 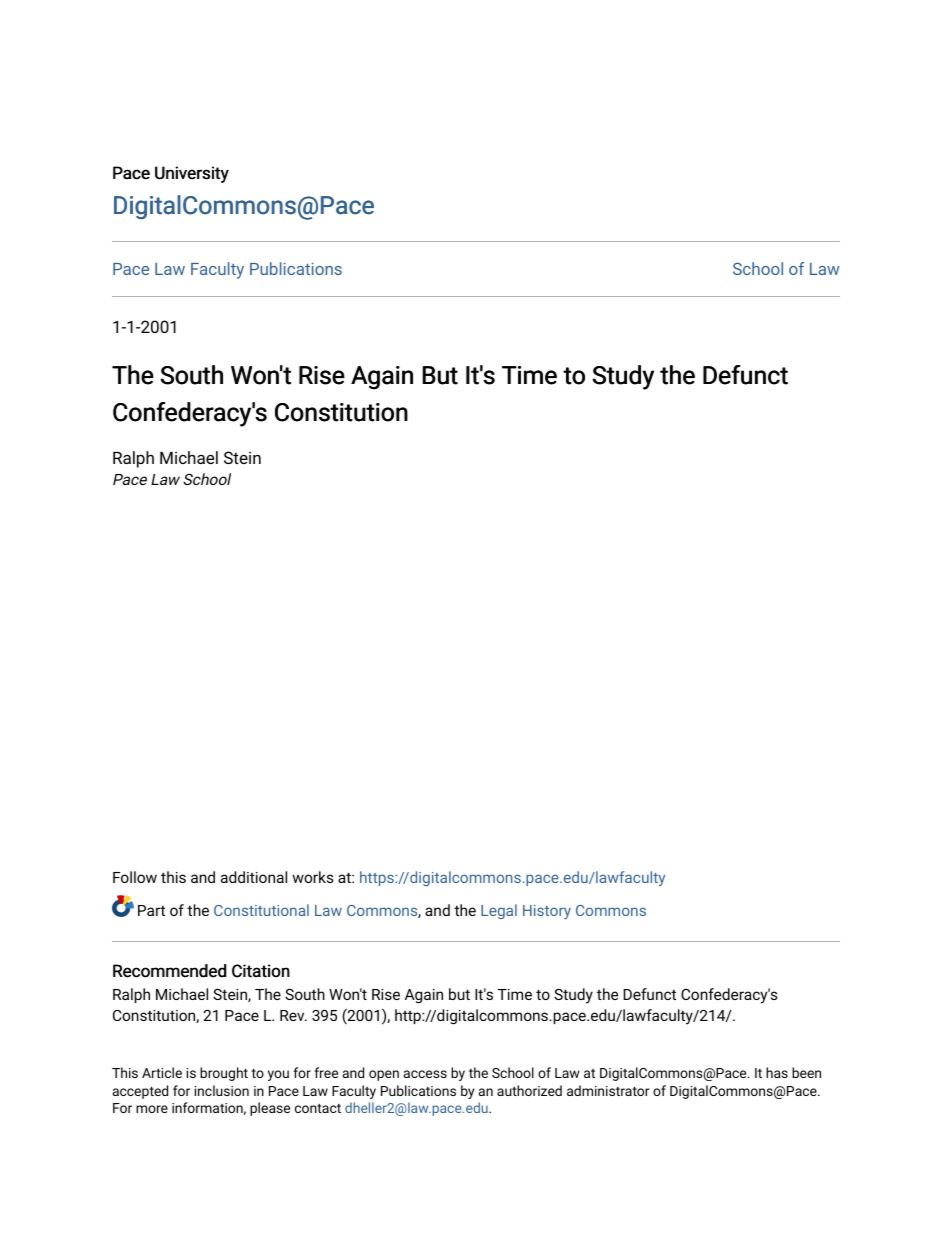 I want to click on Legal, so click(x=499, y=911).
